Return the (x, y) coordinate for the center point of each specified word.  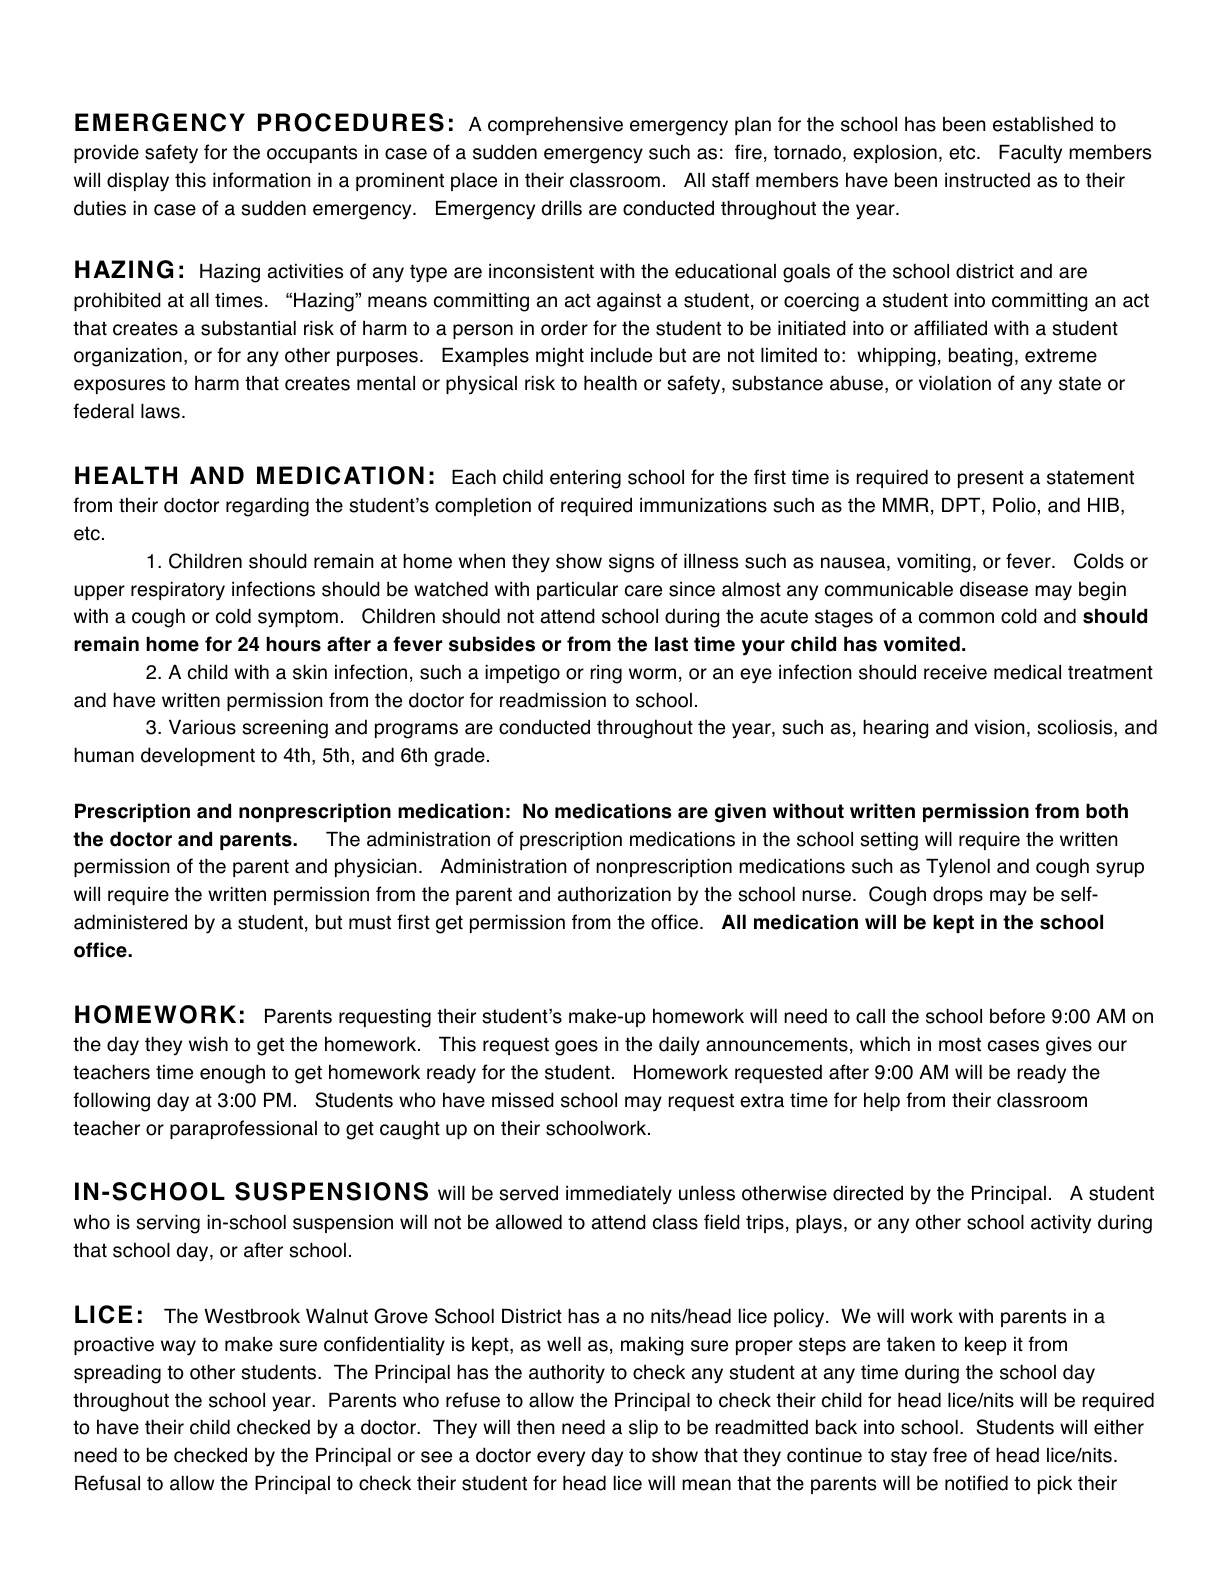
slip (643, 1429)
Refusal (107, 1483)
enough (232, 1074)
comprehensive (555, 125)
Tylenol (958, 868)
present (991, 479)
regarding (267, 507)
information (262, 180)
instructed (987, 180)
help (882, 1101)
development (198, 756)
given (740, 813)
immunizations (703, 505)
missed (523, 1100)
